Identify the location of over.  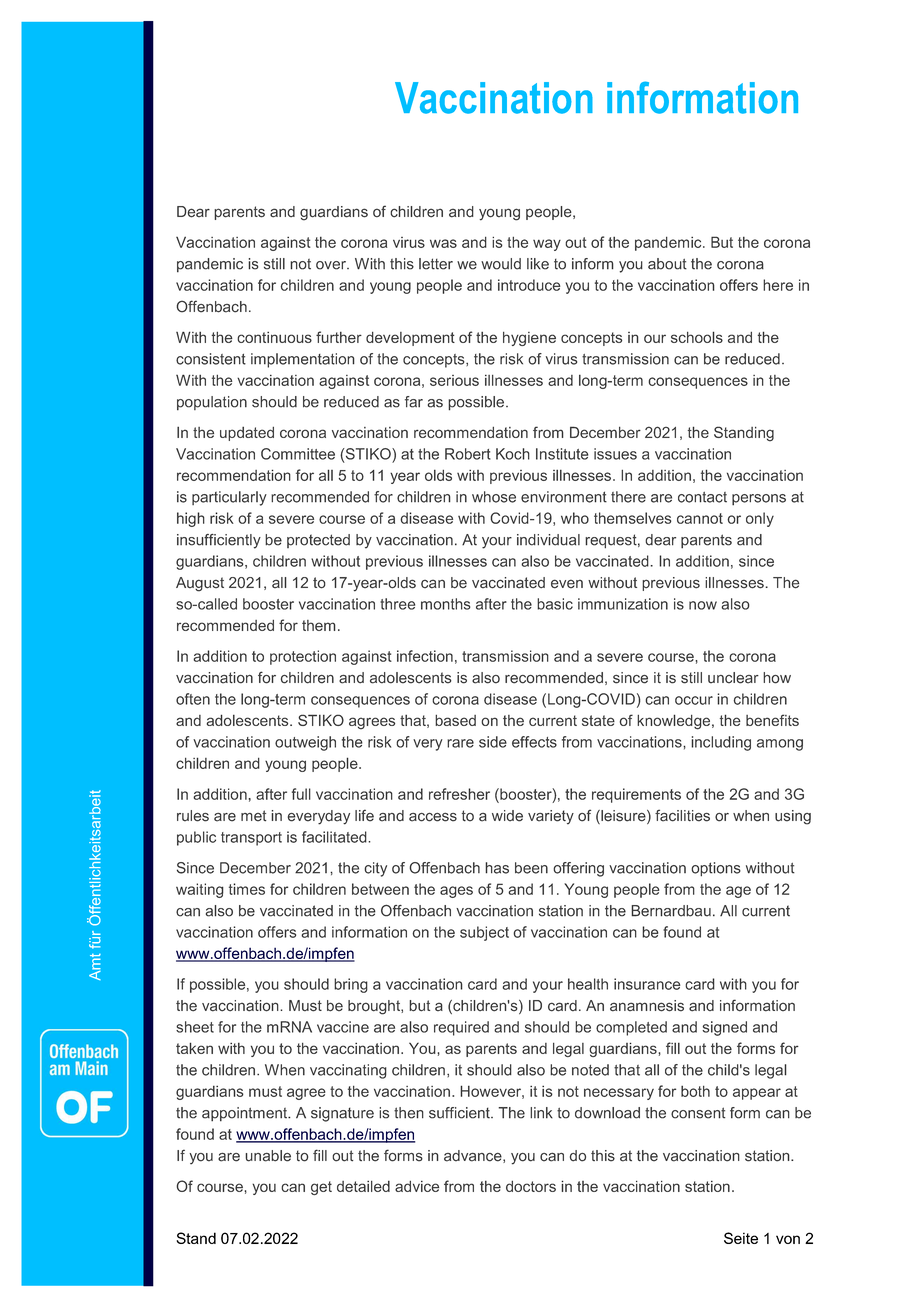
(332, 265).
